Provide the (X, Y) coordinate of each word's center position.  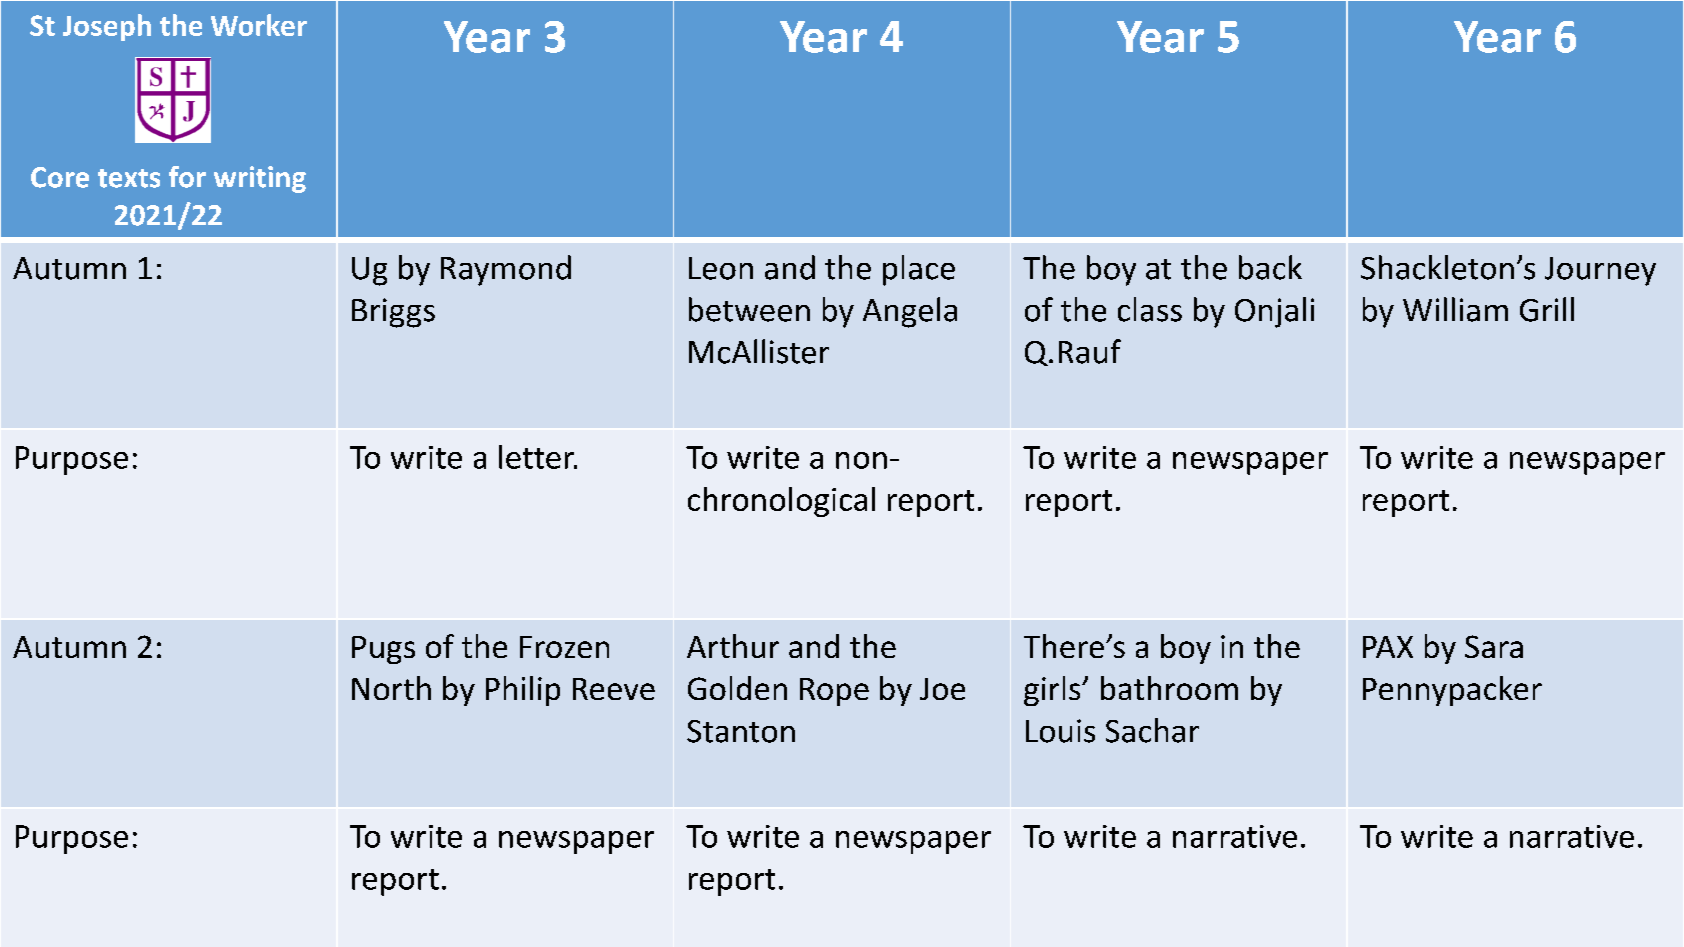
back (1270, 267)
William (1455, 309)
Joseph (107, 27)
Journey (1600, 271)
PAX (1388, 647)
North (391, 688)
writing (260, 179)
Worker (259, 25)
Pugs (383, 650)
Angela (910, 312)
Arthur (733, 646)
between (749, 309)
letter (537, 457)
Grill (1547, 309)
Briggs (393, 313)
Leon (721, 268)
